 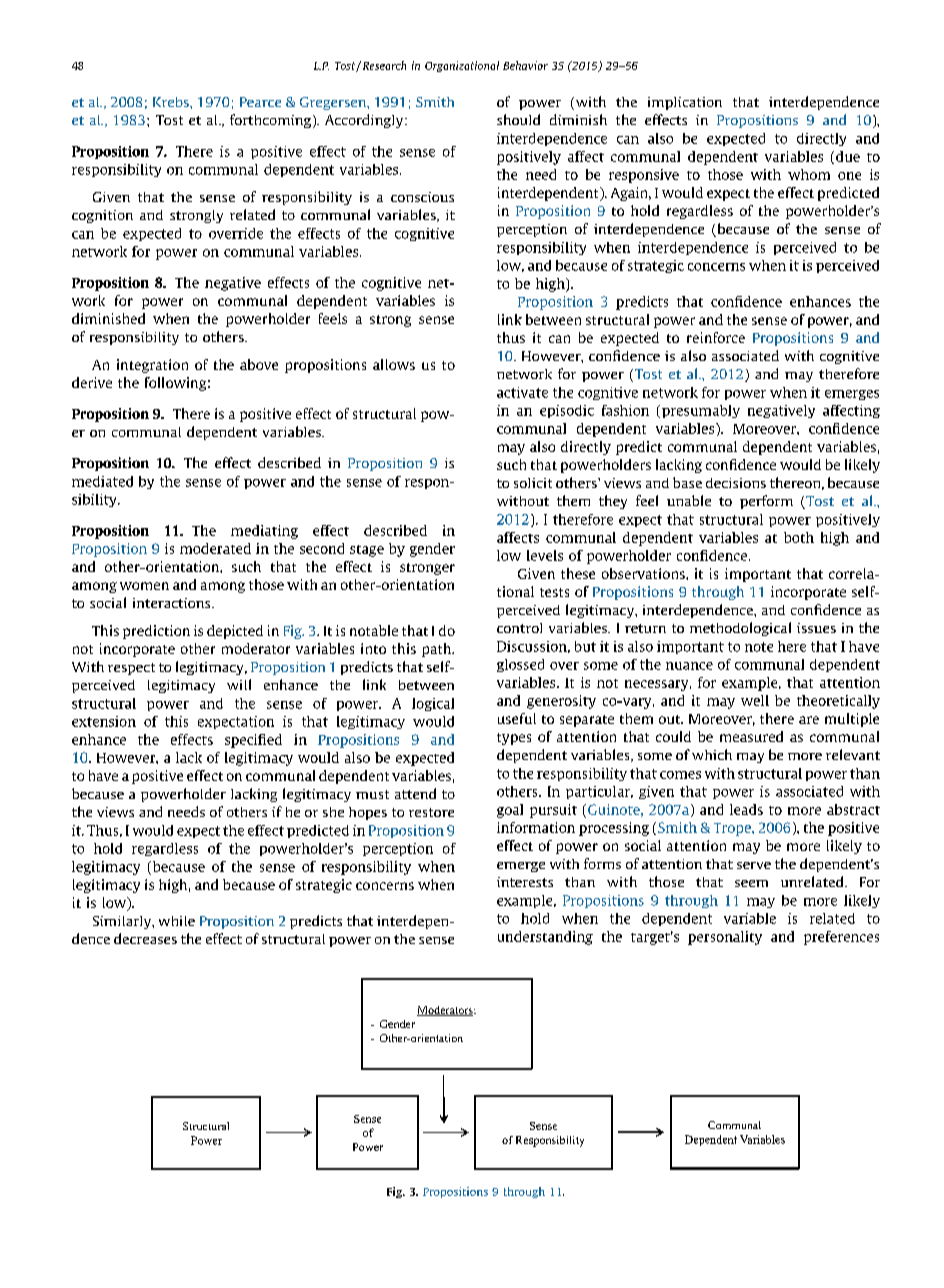 What do you see at coordinates (751, 883) in the screenshot?
I see `seem` at bounding box center [751, 883].
